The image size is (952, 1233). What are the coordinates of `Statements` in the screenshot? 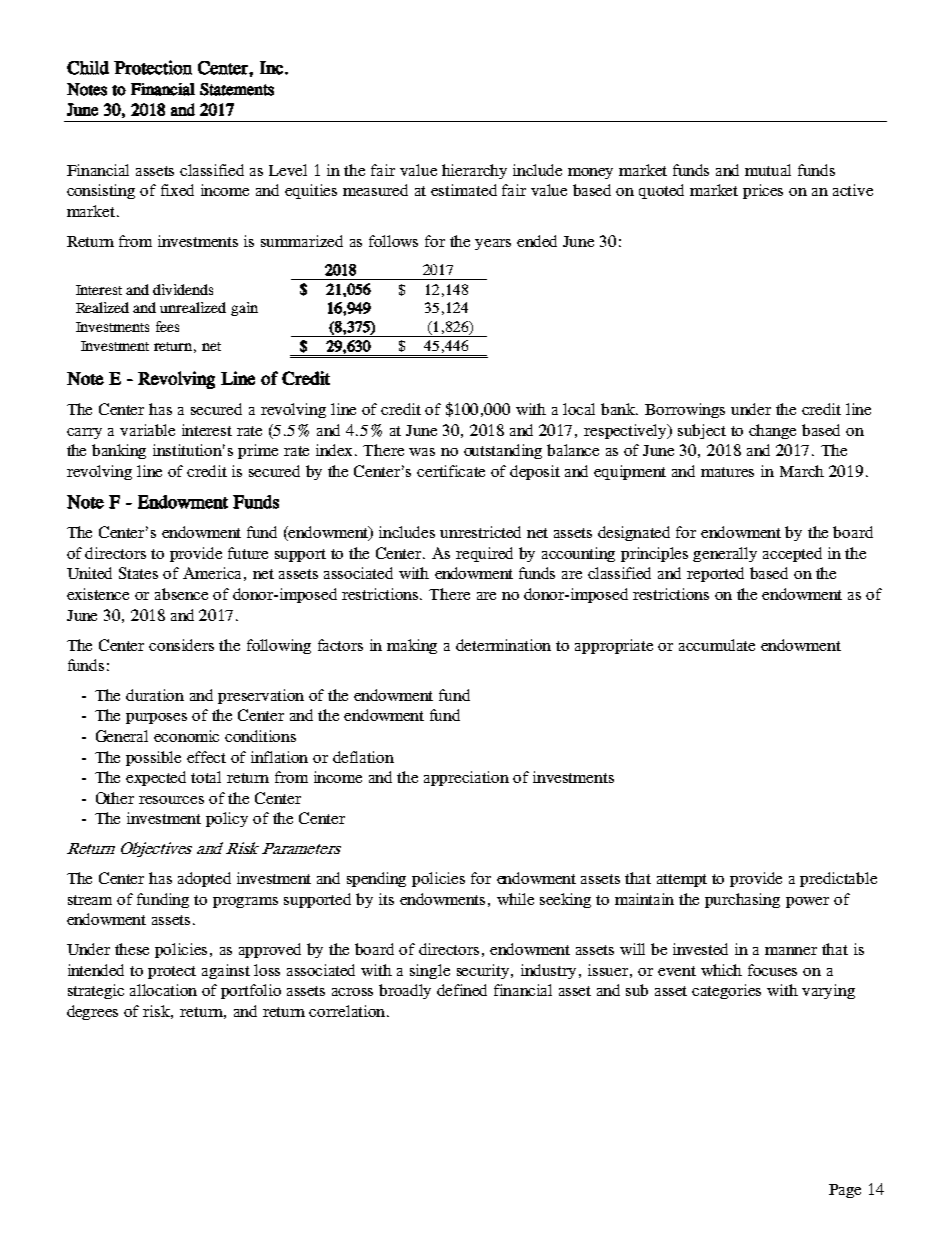 It's located at (237, 89).
